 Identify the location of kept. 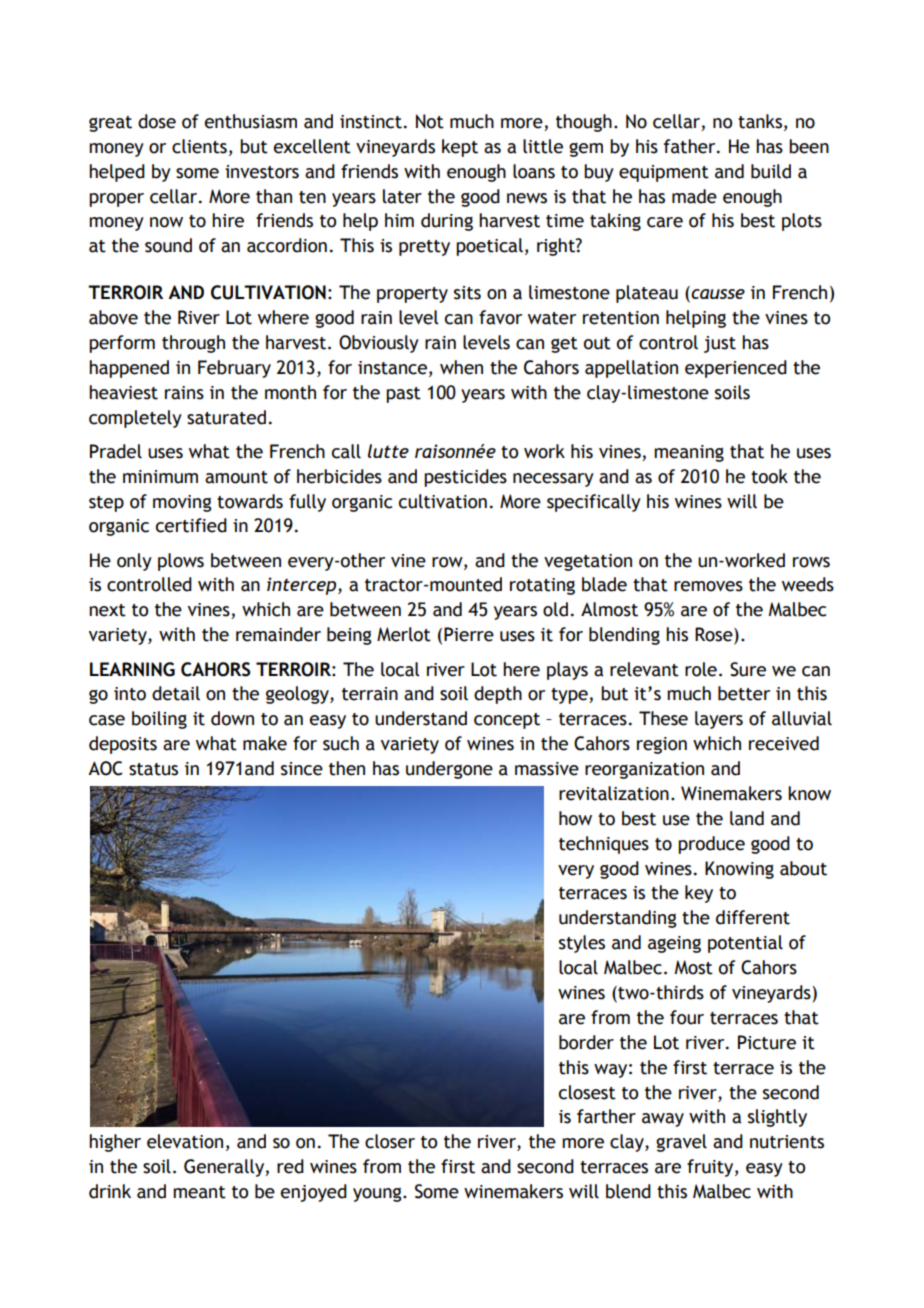
(460, 148).
